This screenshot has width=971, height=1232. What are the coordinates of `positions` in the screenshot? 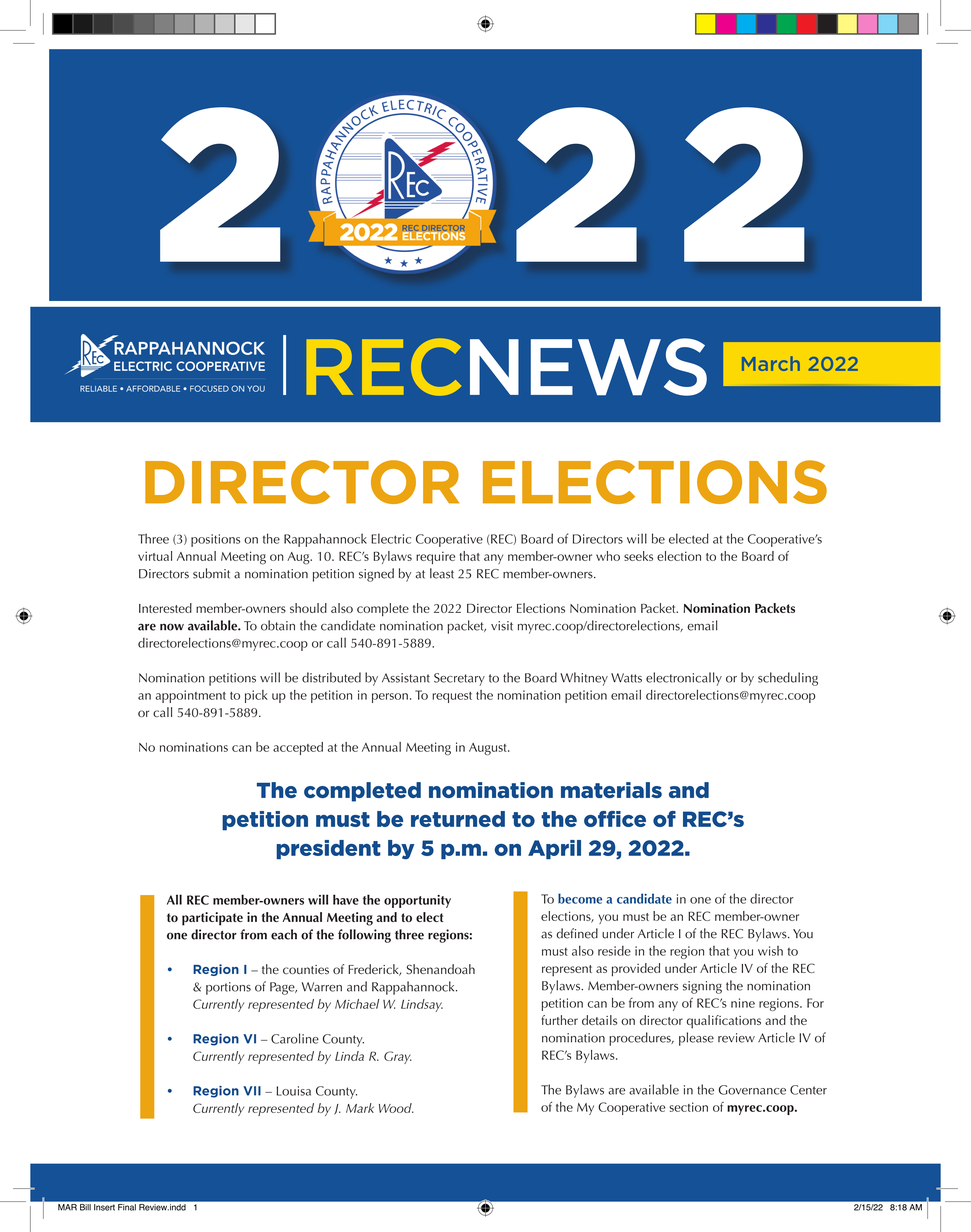 It's located at (215, 540).
